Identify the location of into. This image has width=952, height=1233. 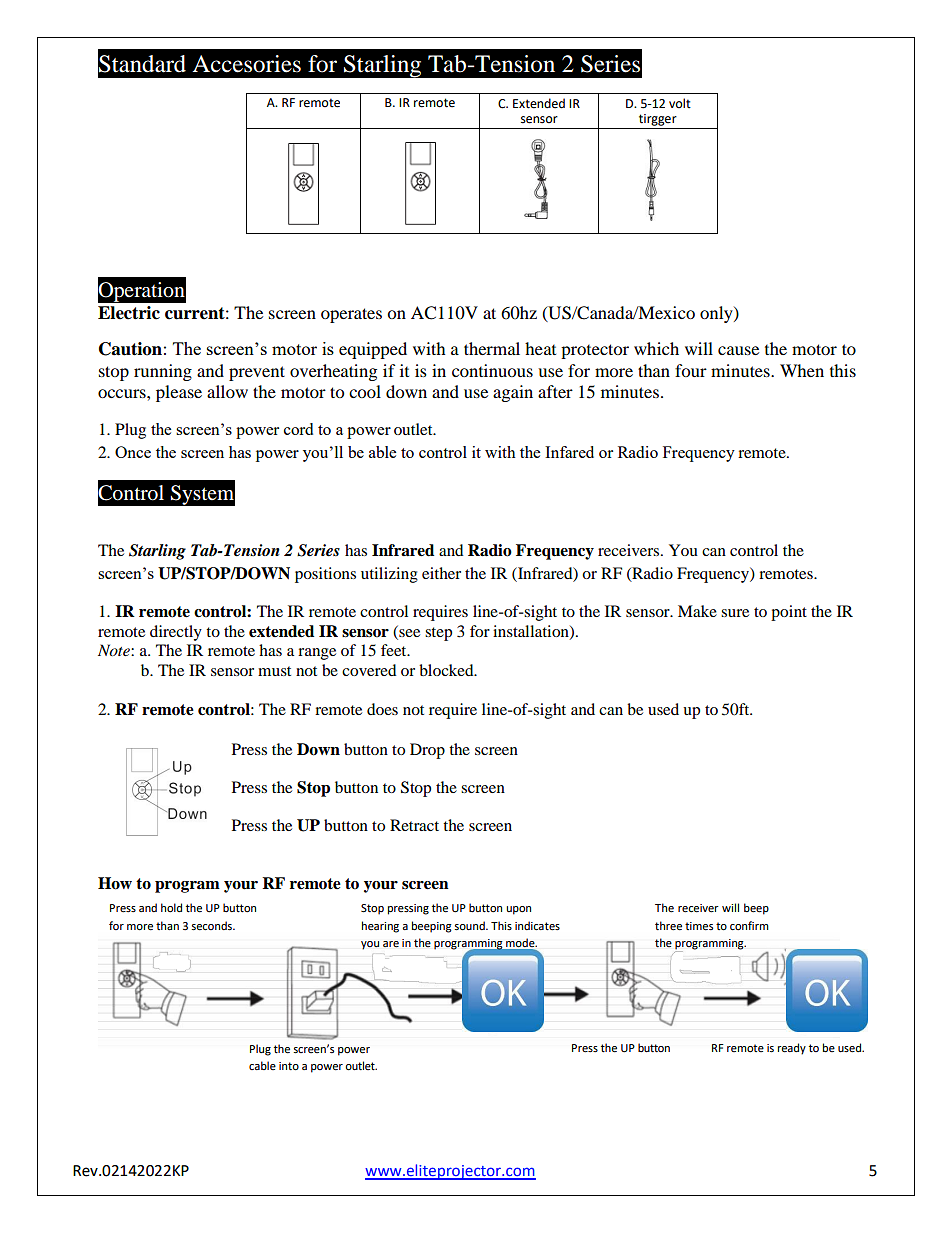
(289, 1066).
